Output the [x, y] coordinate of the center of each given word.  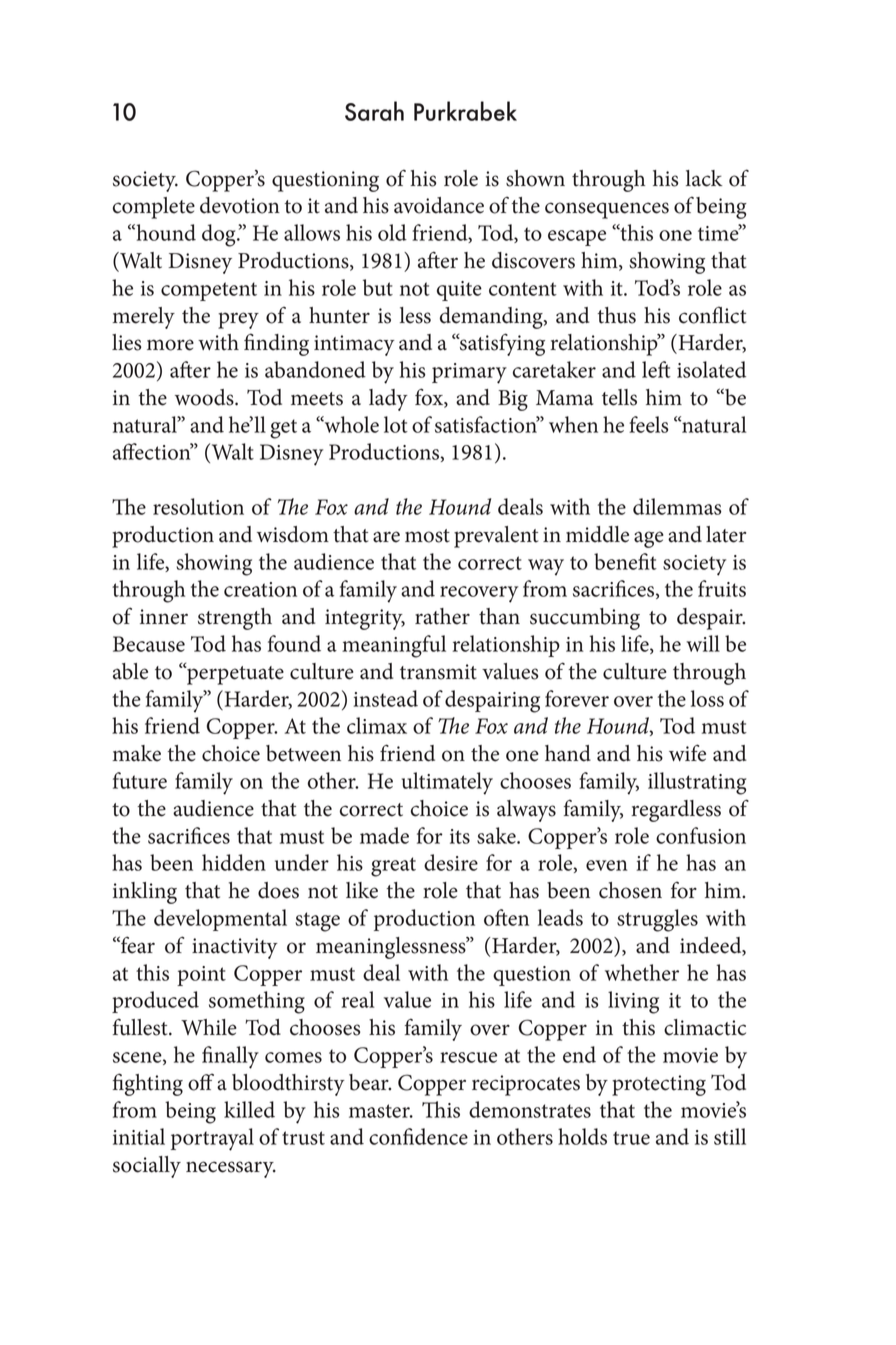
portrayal [212, 1139]
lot [396, 424]
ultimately [447, 783]
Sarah [374, 111]
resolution [198, 506]
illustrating [697, 783]
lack [704, 178]
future [140, 780]
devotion [240, 205]
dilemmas [677, 506]
